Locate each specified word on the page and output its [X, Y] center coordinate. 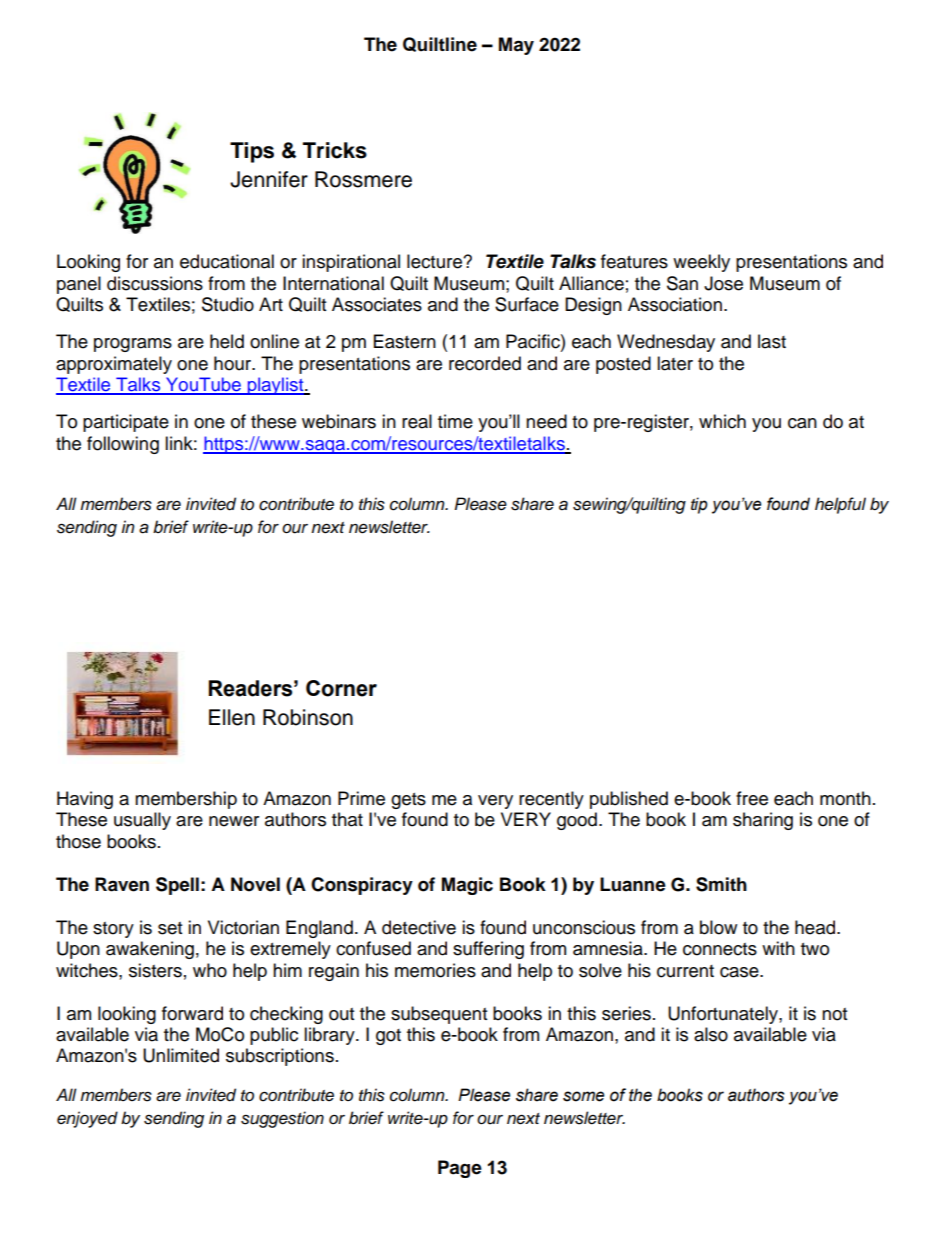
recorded [485, 363]
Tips [252, 152]
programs [133, 345]
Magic [467, 886]
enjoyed [87, 1119]
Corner [341, 688]
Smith [721, 884]
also [711, 1034]
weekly [701, 263]
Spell [177, 886]
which [722, 421]
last [772, 341]
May [516, 46]
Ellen [232, 717]
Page [460, 1169]
